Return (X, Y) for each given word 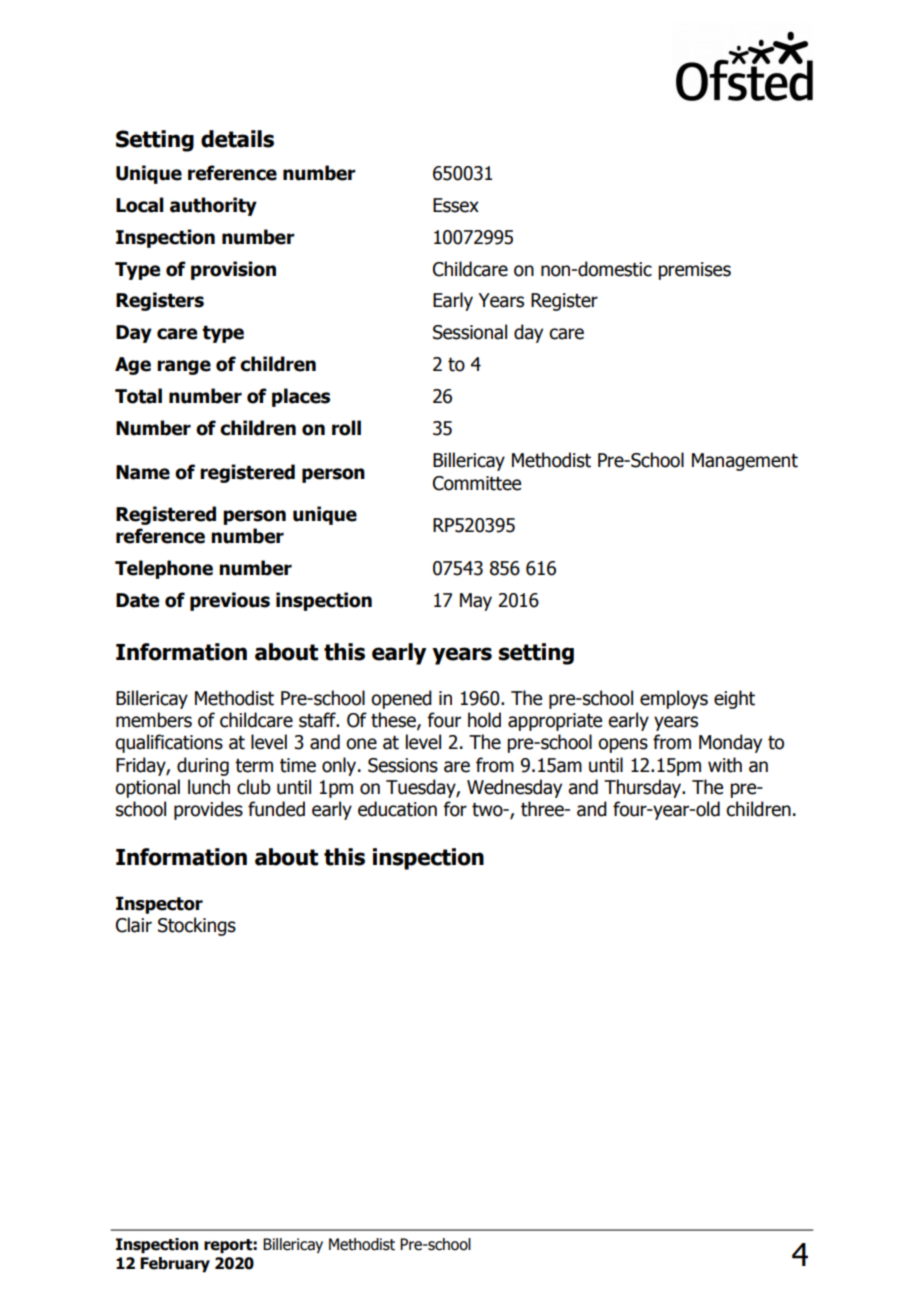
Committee (477, 483)
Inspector (159, 905)
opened (401, 699)
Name (143, 472)
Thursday (644, 788)
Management (745, 462)
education (397, 809)
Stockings (197, 926)
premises (694, 271)
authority (213, 206)
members (154, 720)
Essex (456, 205)
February (175, 1265)
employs (674, 699)
